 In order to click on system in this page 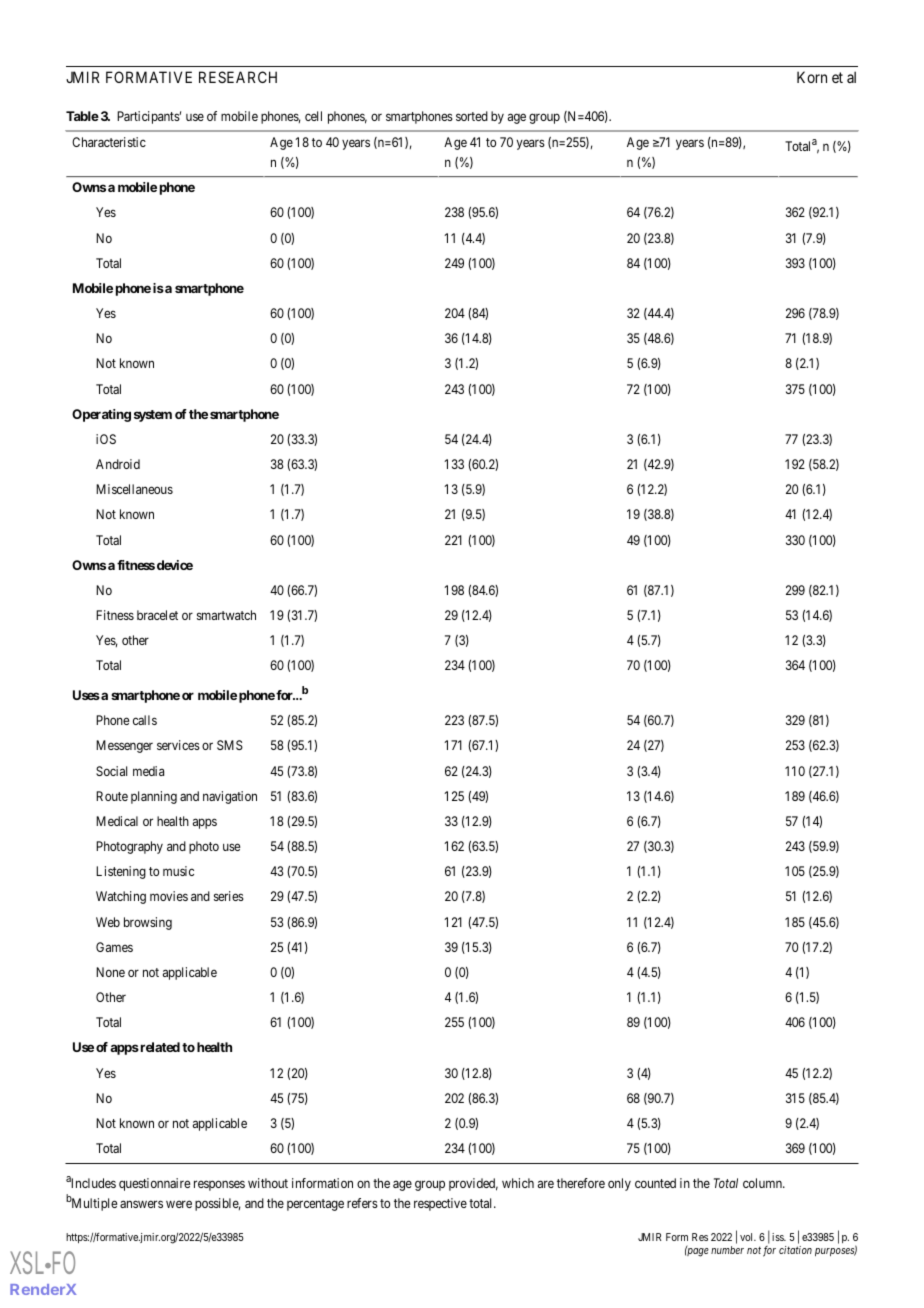, I will do `click(153, 416)`.
